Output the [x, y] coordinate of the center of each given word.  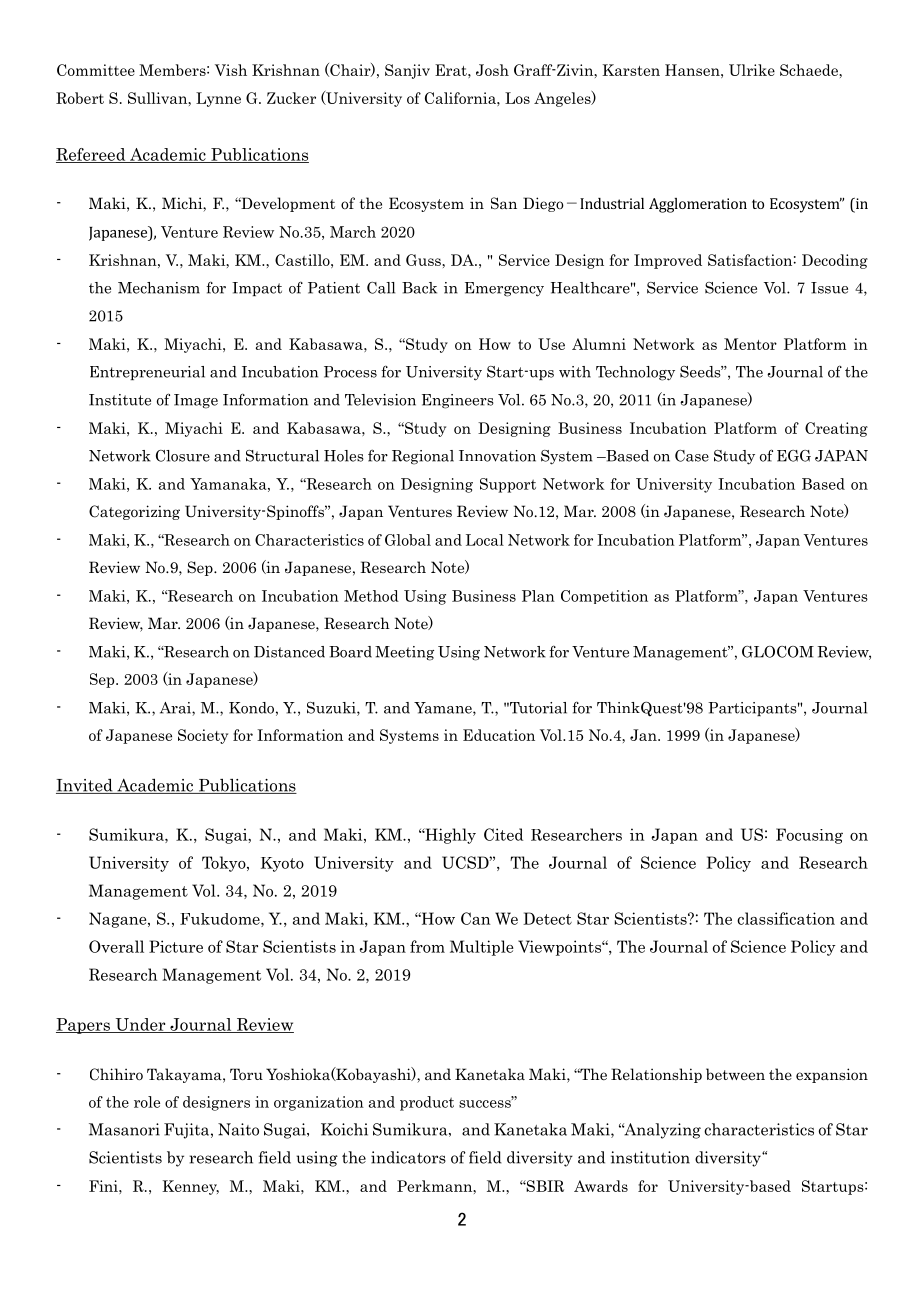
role [147, 1102]
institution [650, 1157]
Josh [492, 70]
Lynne [218, 99]
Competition [604, 597]
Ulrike [752, 70]
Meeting [404, 653]
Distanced [289, 652]
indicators [408, 1157]
